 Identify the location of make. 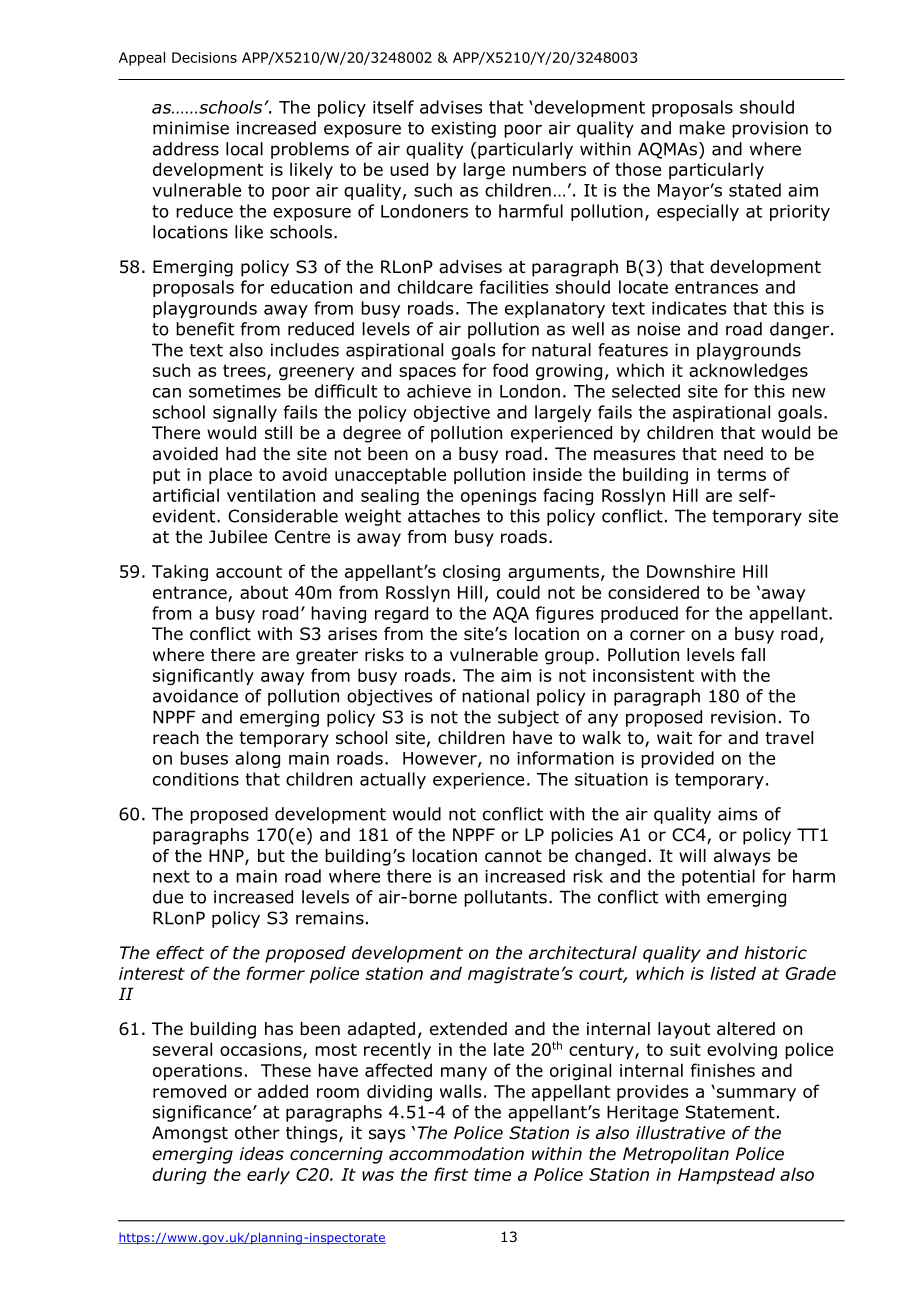
(702, 128).
